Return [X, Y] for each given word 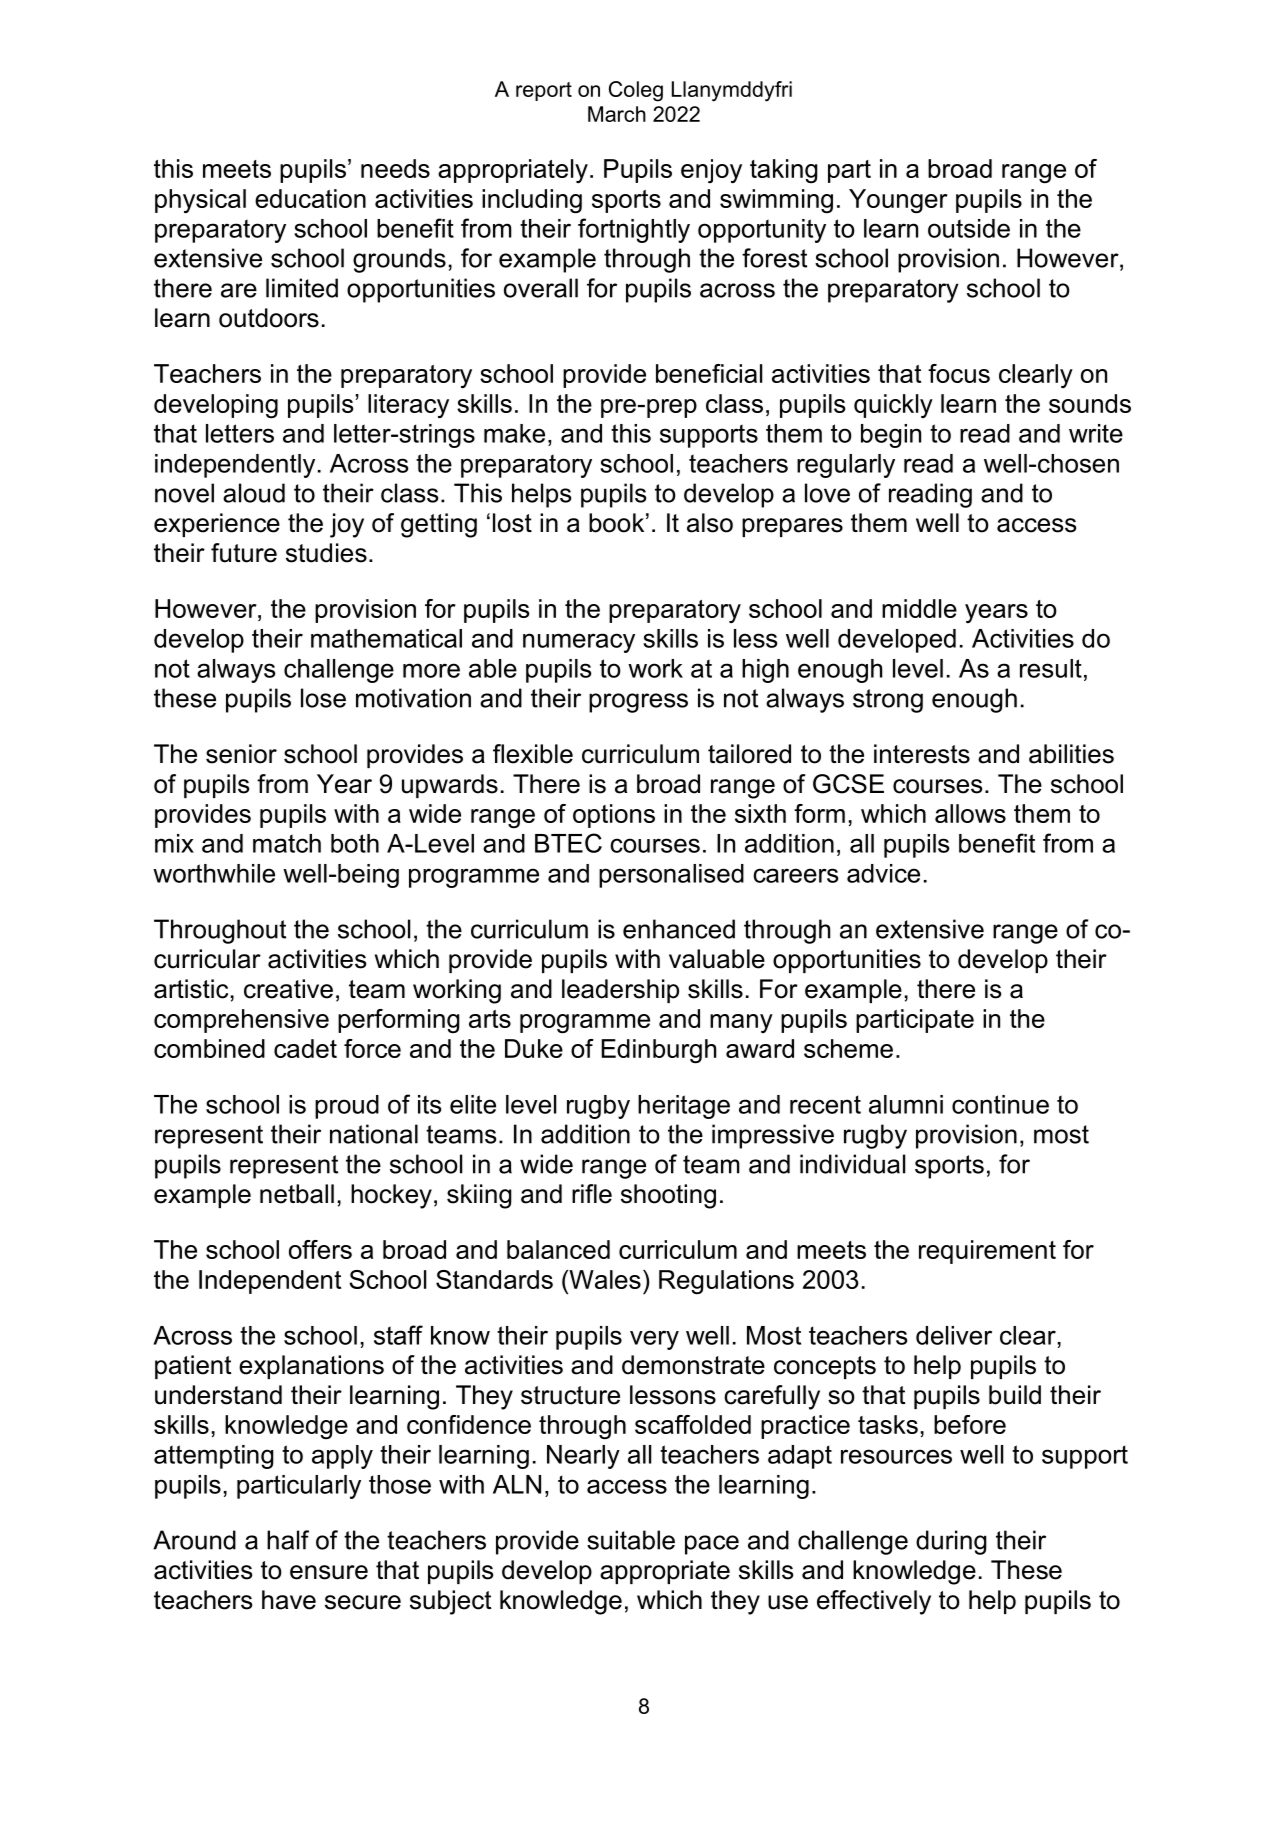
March [617, 114]
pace [712, 1545]
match [287, 843]
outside [969, 228]
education [310, 198]
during [951, 1542]
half [288, 1540]
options [614, 816]
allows [970, 813]
